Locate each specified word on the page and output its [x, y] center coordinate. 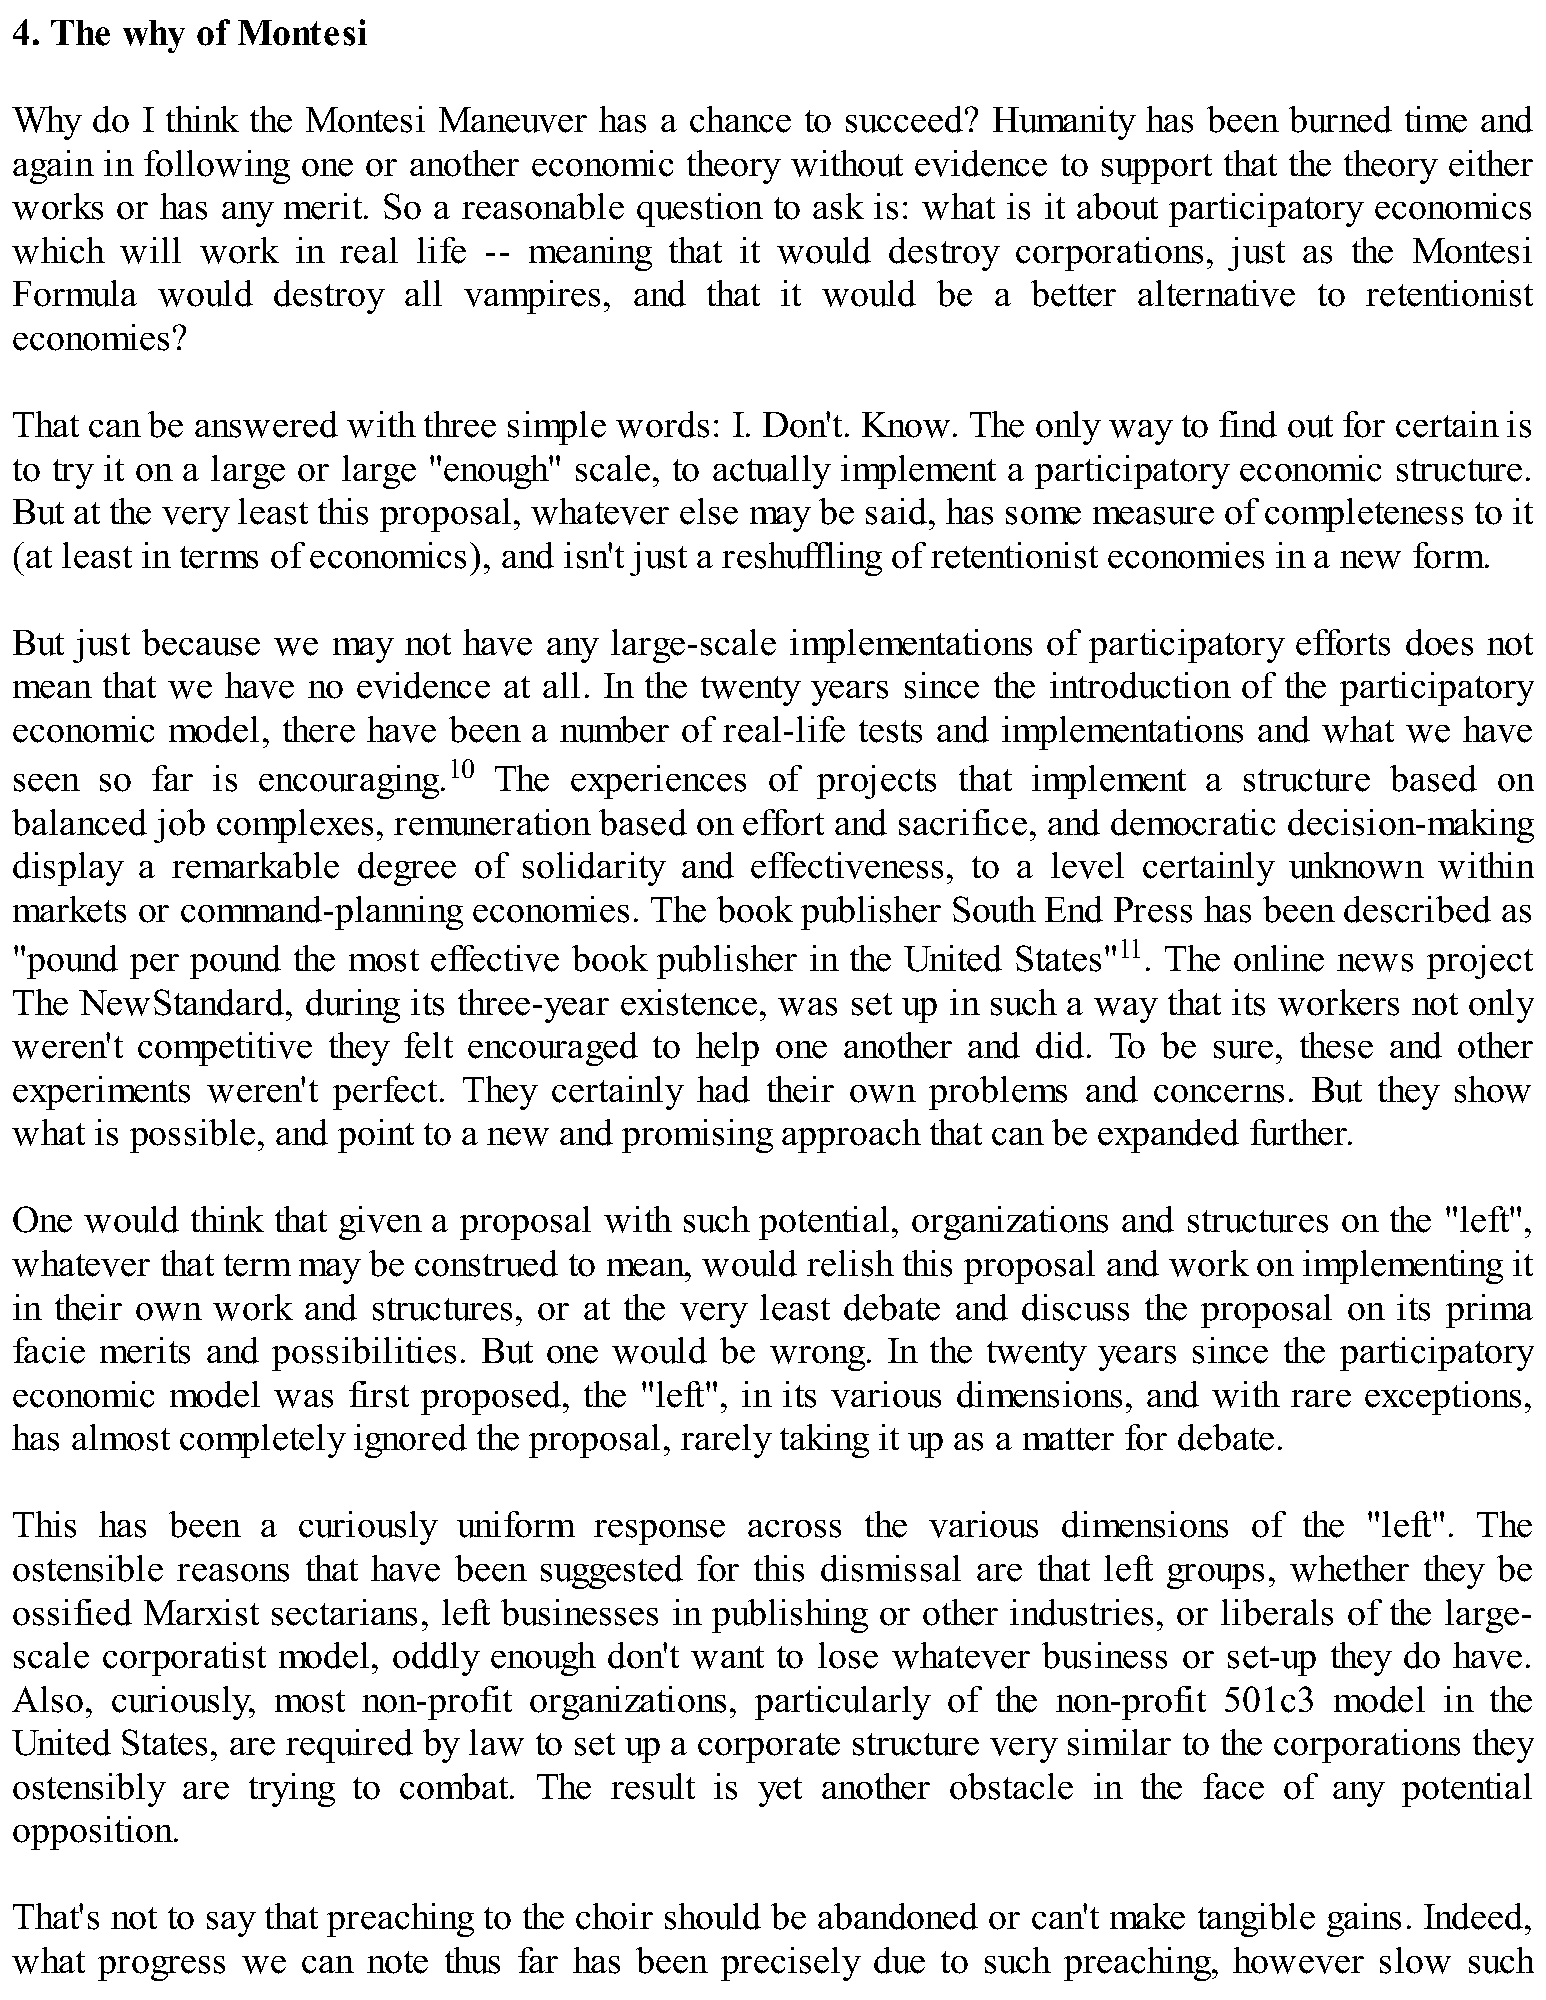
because [201, 642]
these [1336, 1045]
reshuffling [802, 559]
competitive [225, 1049]
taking [824, 1441]
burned [1340, 119]
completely [263, 1441]
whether [1349, 1568]
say [231, 1924]
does [1439, 642]
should [713, 1916]
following [217, 167]
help [727, 1049]
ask [838, 206]
